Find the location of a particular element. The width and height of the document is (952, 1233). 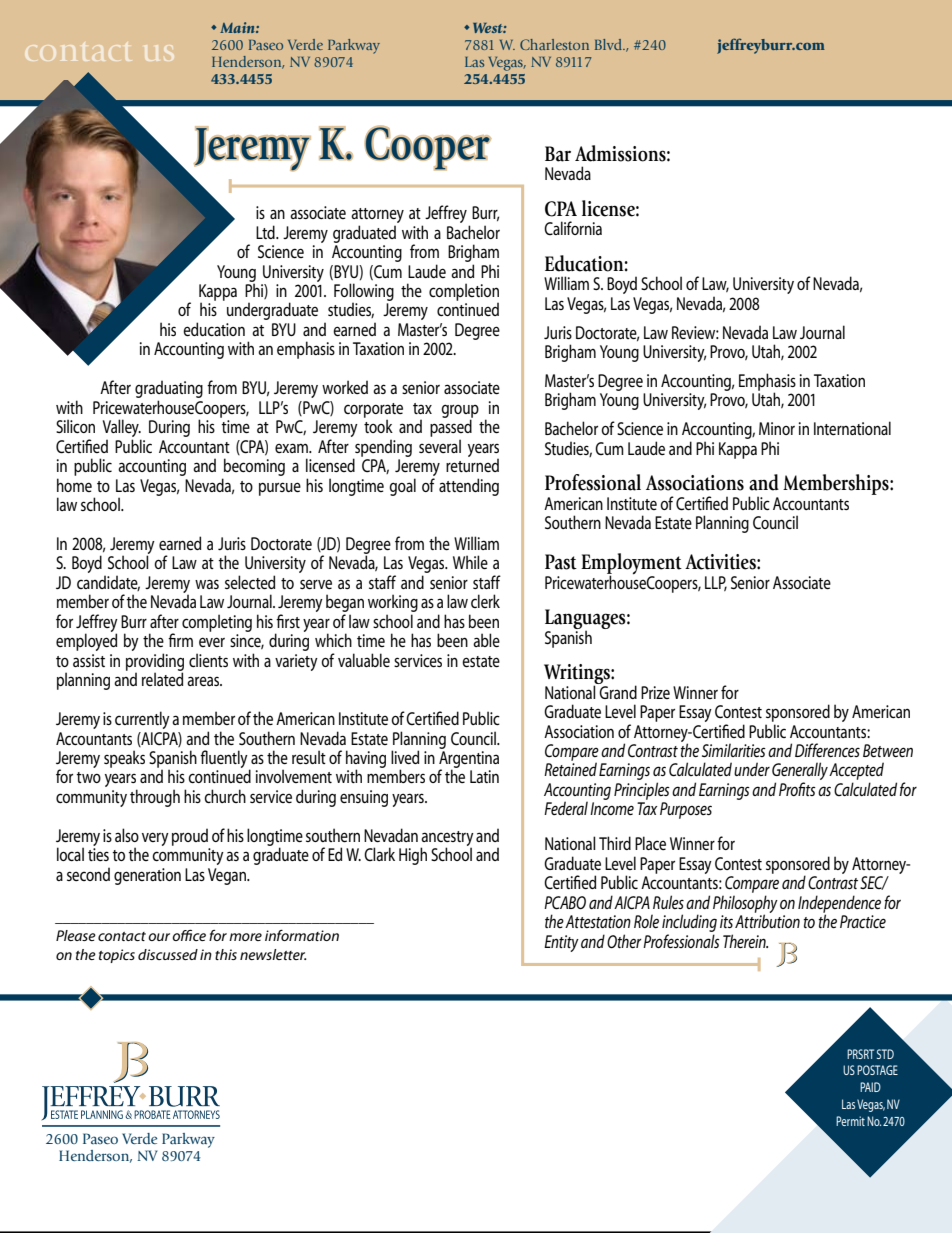

Minor is located at coordinates (777, 428).
